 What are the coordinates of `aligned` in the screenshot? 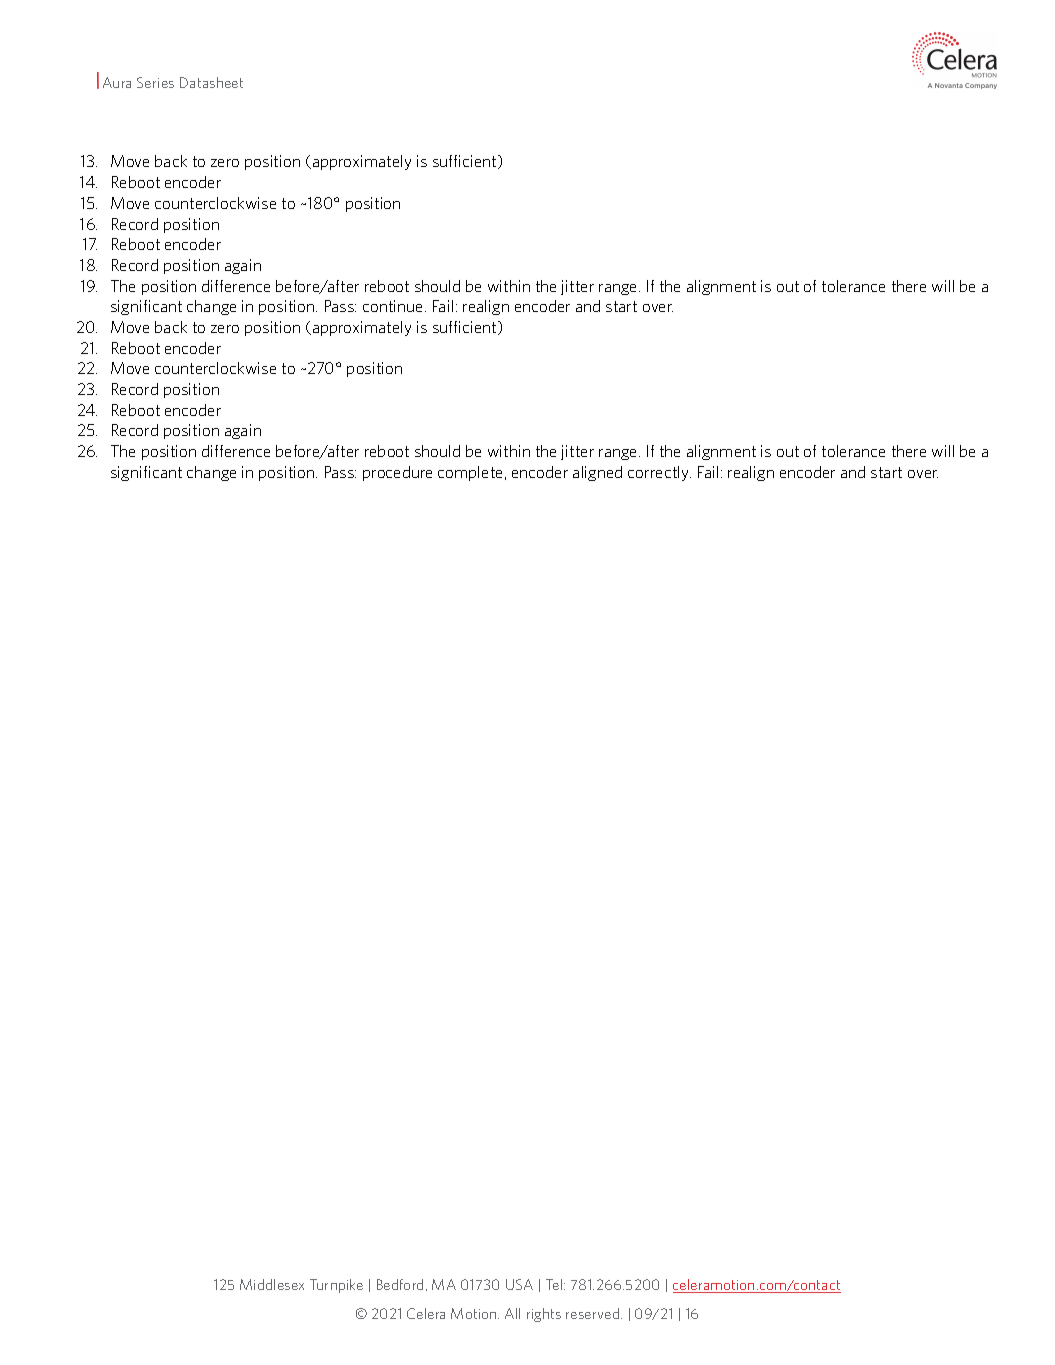 It's located at (597, 473).
